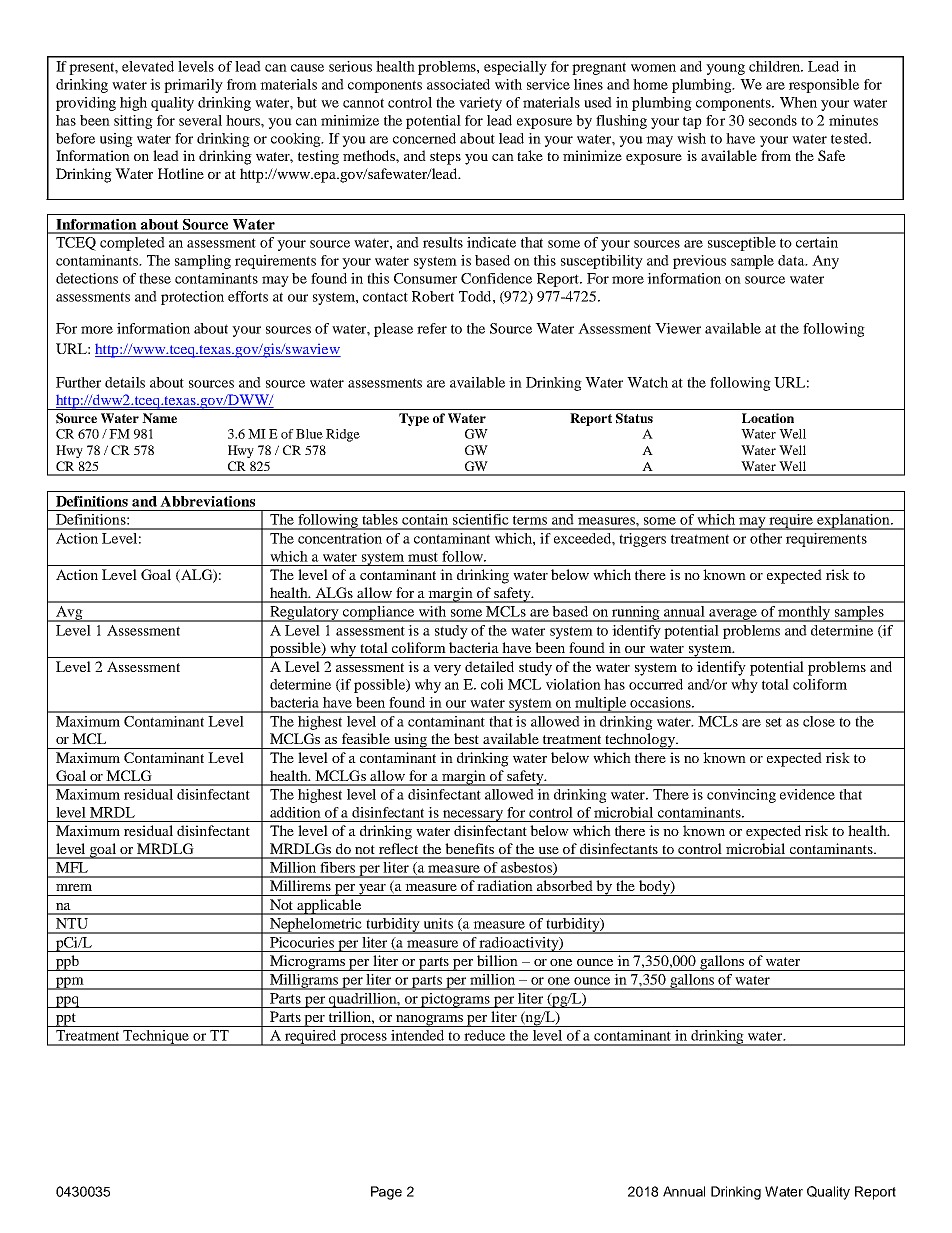  Describe the element at coordinates (69, 614) in the document. I see `Avg` at that location.
